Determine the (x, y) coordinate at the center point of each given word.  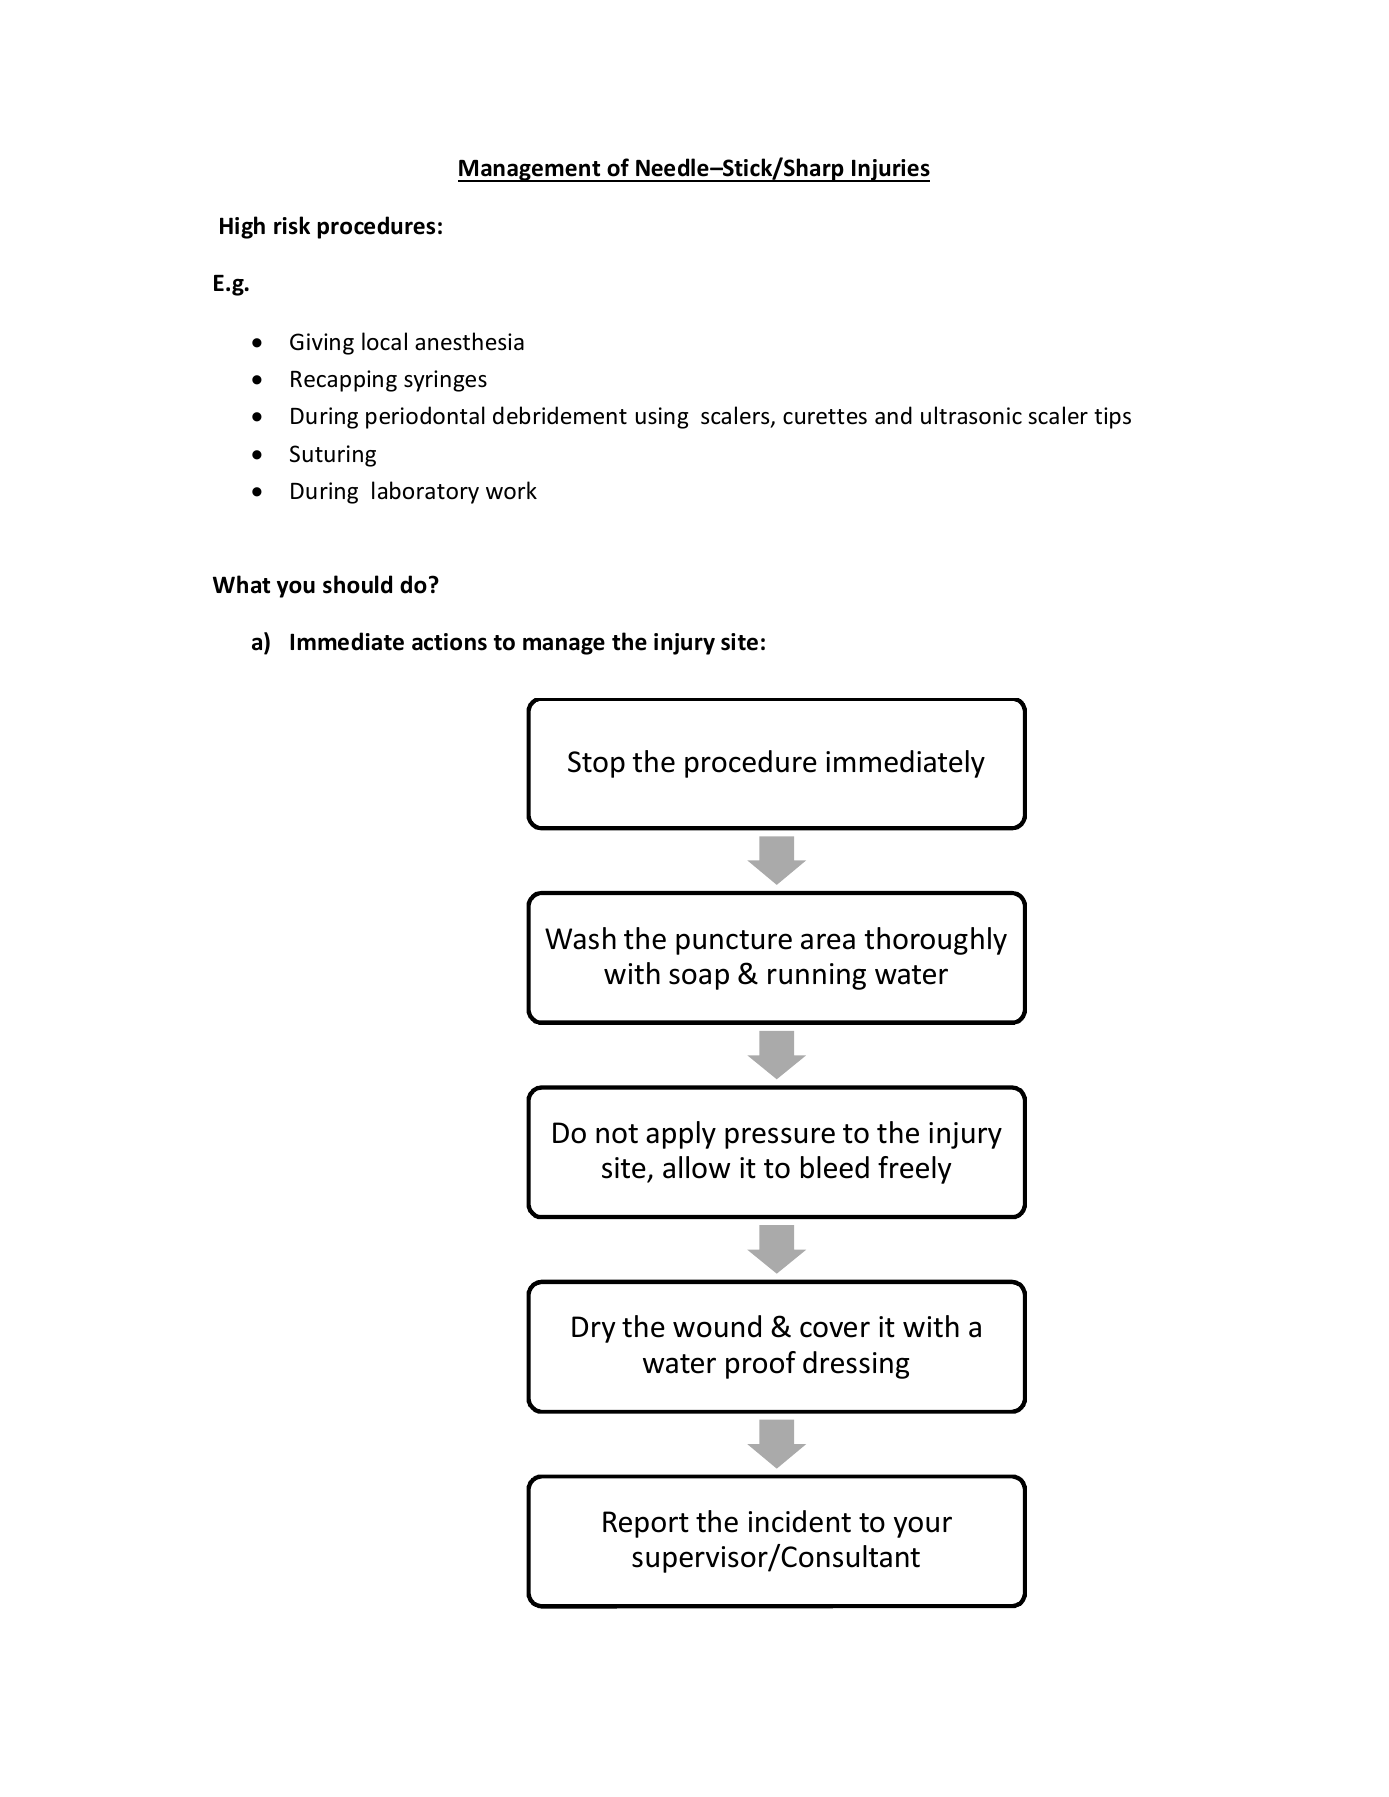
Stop (596, 764)
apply (681, 1135)
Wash (580, 938)
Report (646, 1524)
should (357, 584)
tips (1112, 418)
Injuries (890, 170)
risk (292, 225)
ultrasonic (971, 415)
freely (915, 1170)
